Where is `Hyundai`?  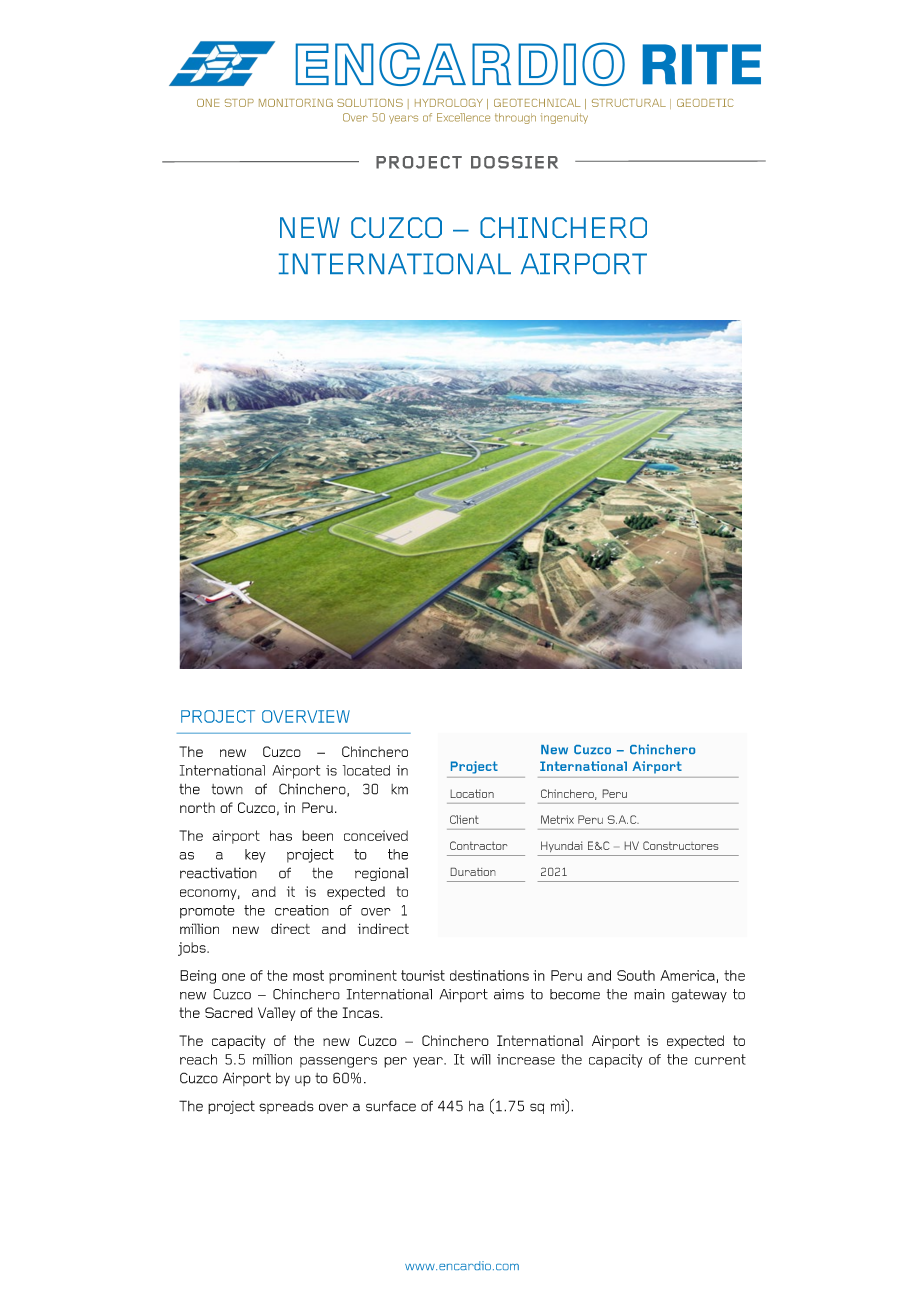 Hyundai is located at coordinates (562, 846).
